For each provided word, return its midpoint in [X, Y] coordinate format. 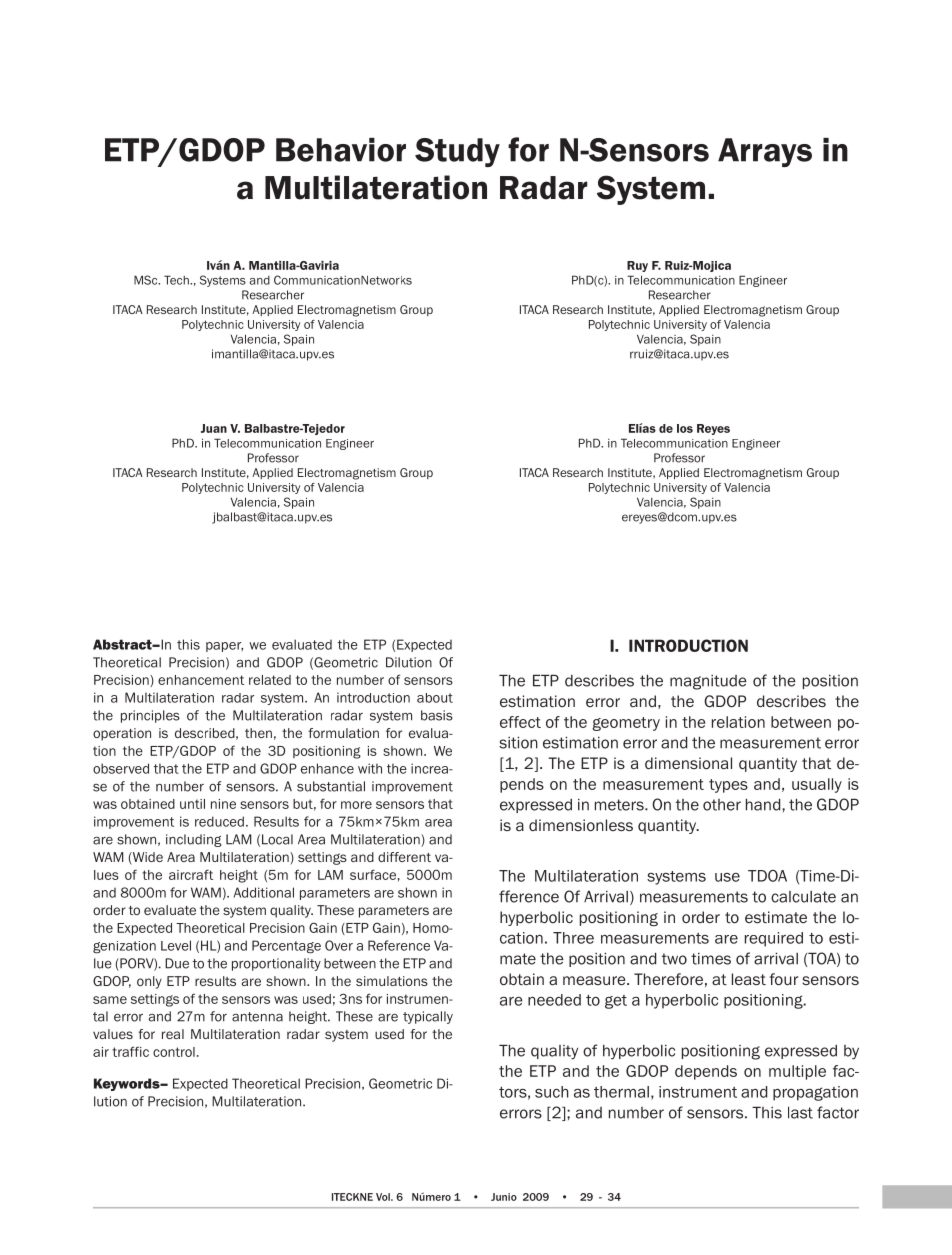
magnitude [708, 682]
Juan [214, 428]
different [404, 857]
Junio [504, 1197]
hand [764, 804]
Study [457, 152]
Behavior [341, 150]
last [800, 1112]
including [194, 840]
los [685, 428]
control [174, 1052]
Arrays [765, 152]
